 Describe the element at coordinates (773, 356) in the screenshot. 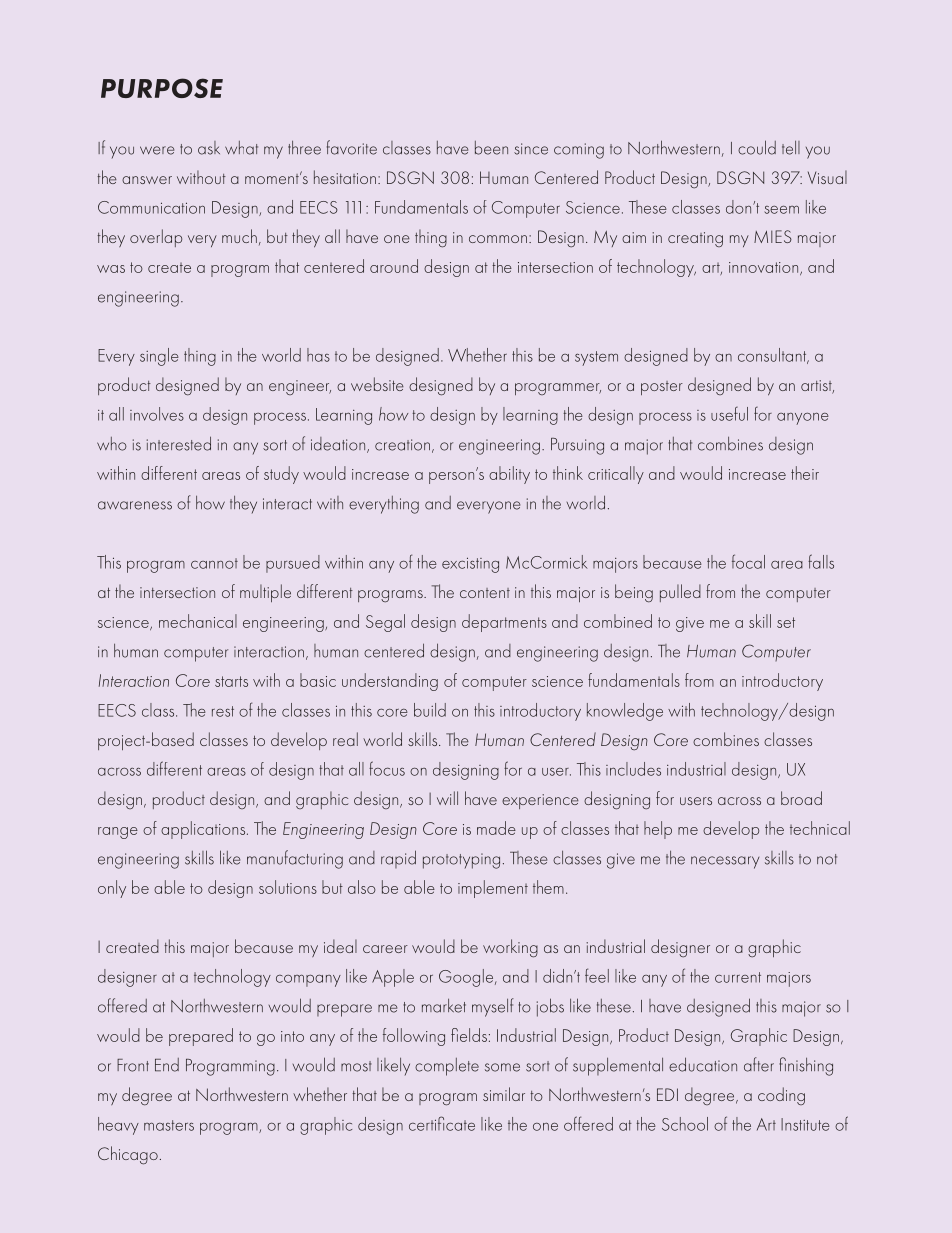

I see `consultant` at that location.
